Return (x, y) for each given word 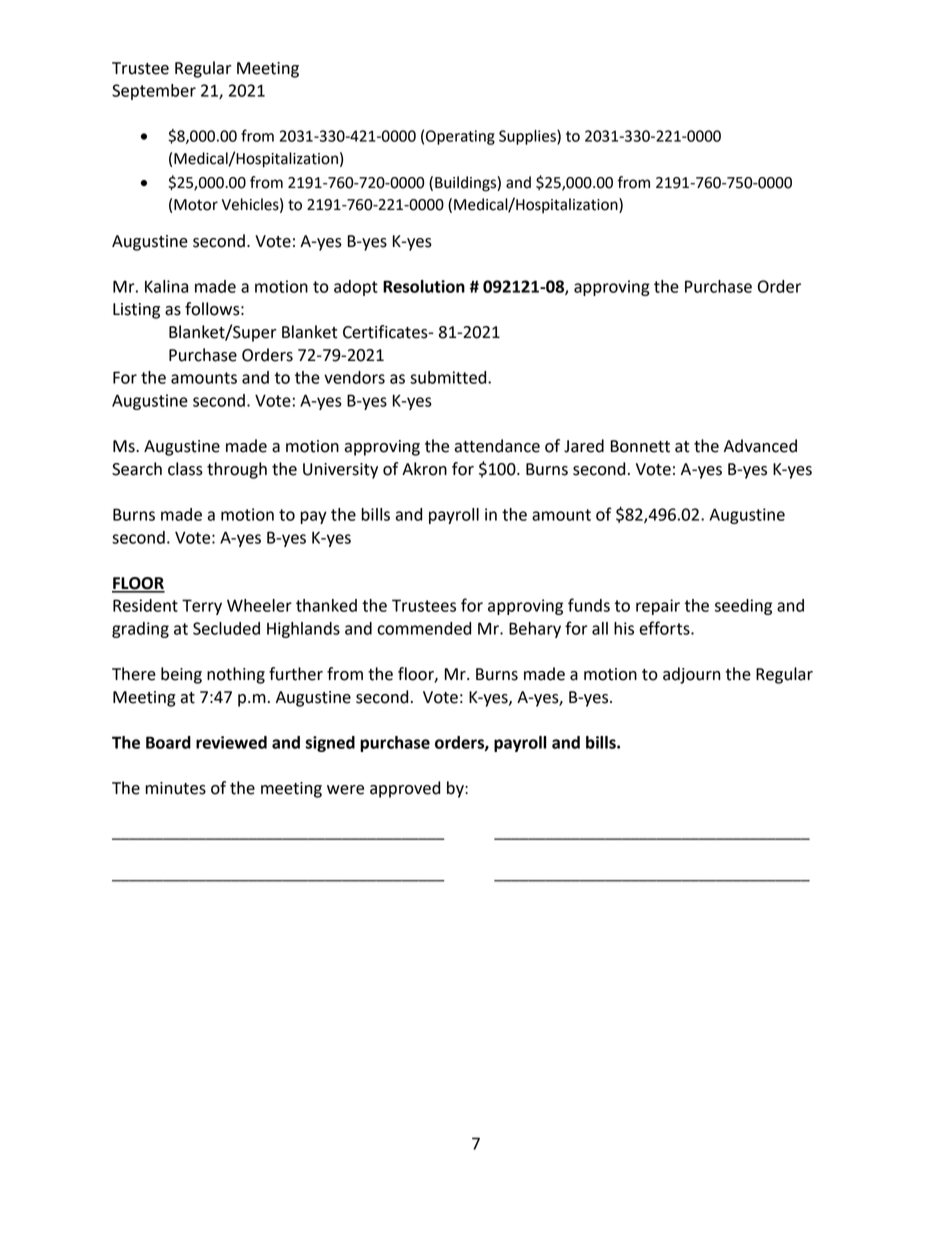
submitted (449, 377)
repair (658, 607)
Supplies (528, 137)
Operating (460, 137)
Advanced (760, 446)
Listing (136, 311)
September (154, 92)
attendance (497, 446)
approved (405, 789)
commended (424, 628)
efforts (665, 628)
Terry (202, 607)
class (185, 469)
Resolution (424, 286)
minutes (175, 788)
